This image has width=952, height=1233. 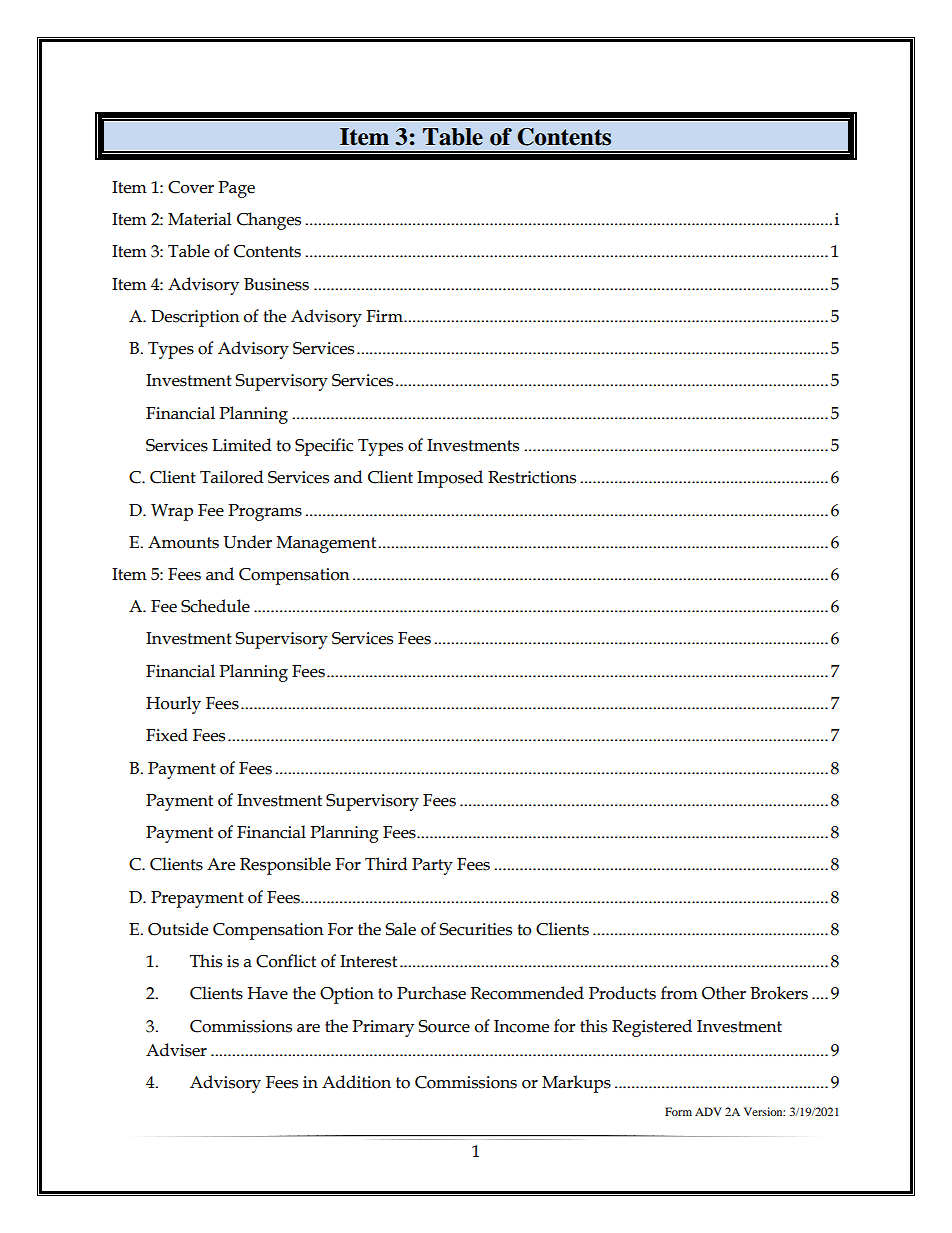 I want to click on Form, so click(x=678, y=1111).
